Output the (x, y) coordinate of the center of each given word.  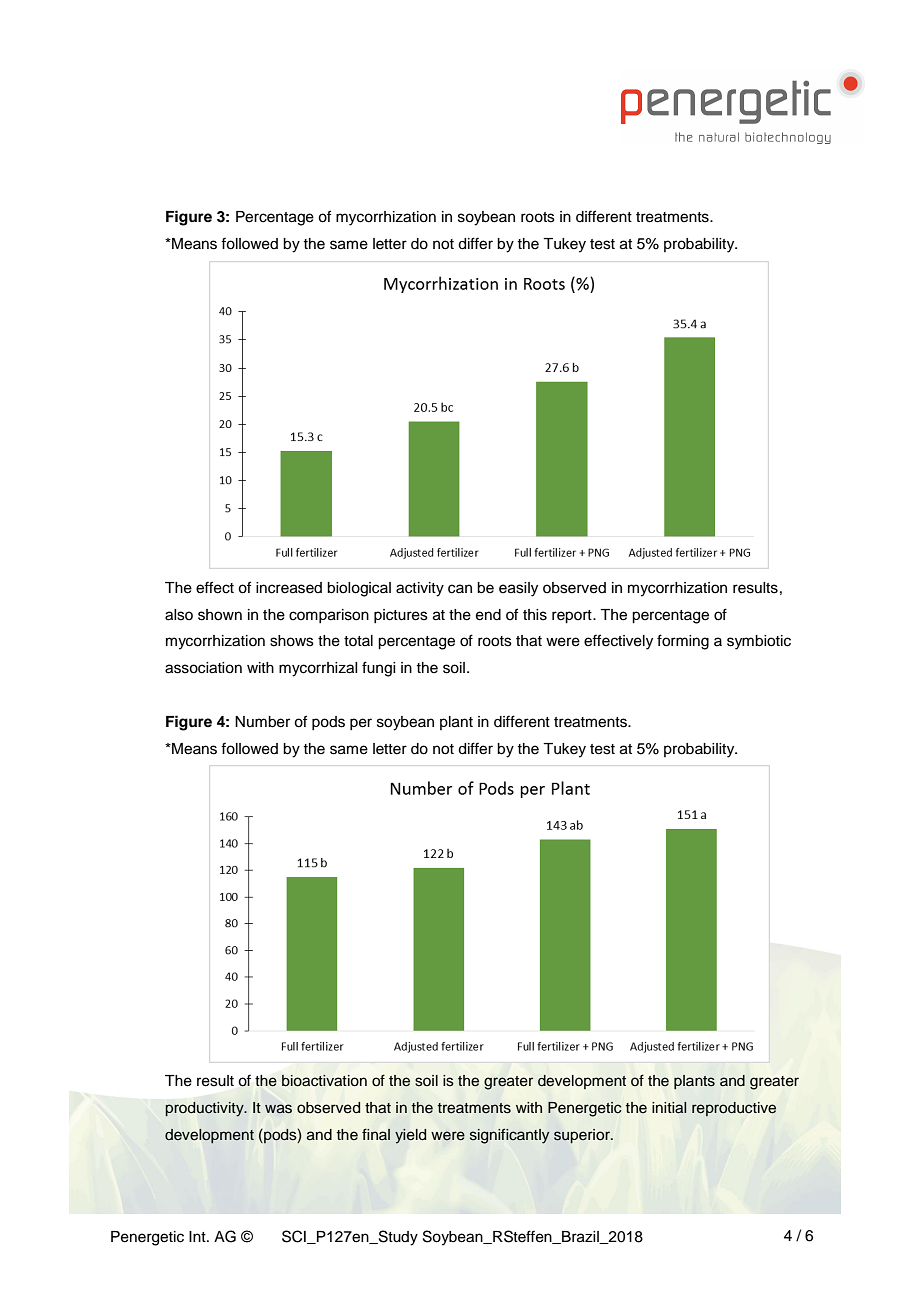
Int (198, 1236)
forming (683, 642)
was (278, 1109)
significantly (509, 1136)
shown (220, 615)
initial (669, 1108)
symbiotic (759, 642)
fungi (378, 669)
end (488, 615)
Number (262, 722)
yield (410, 1136)
